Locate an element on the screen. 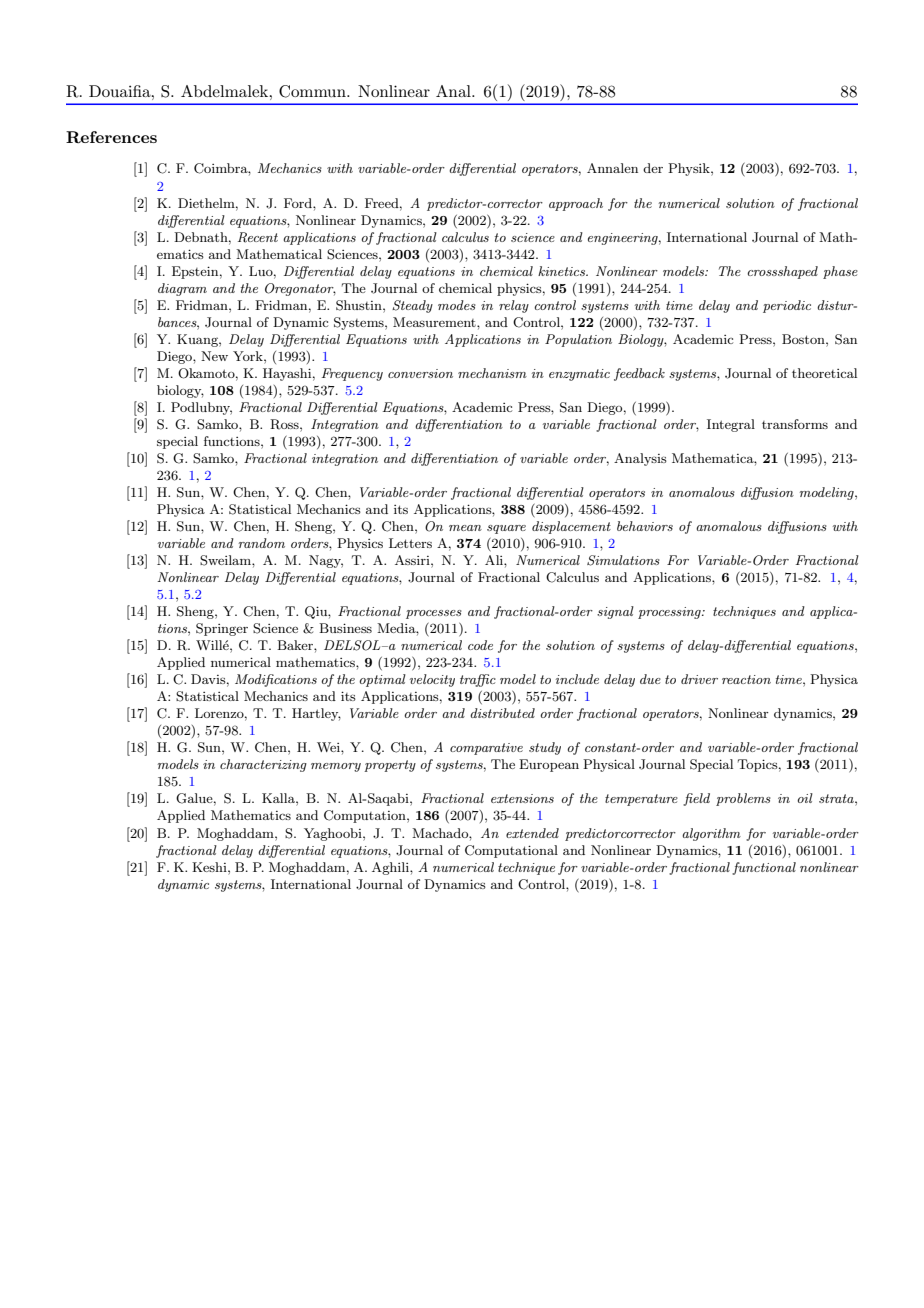 The height and width of the screenshot is (1308, 924). Commun is located at coordinates (313, 91).
